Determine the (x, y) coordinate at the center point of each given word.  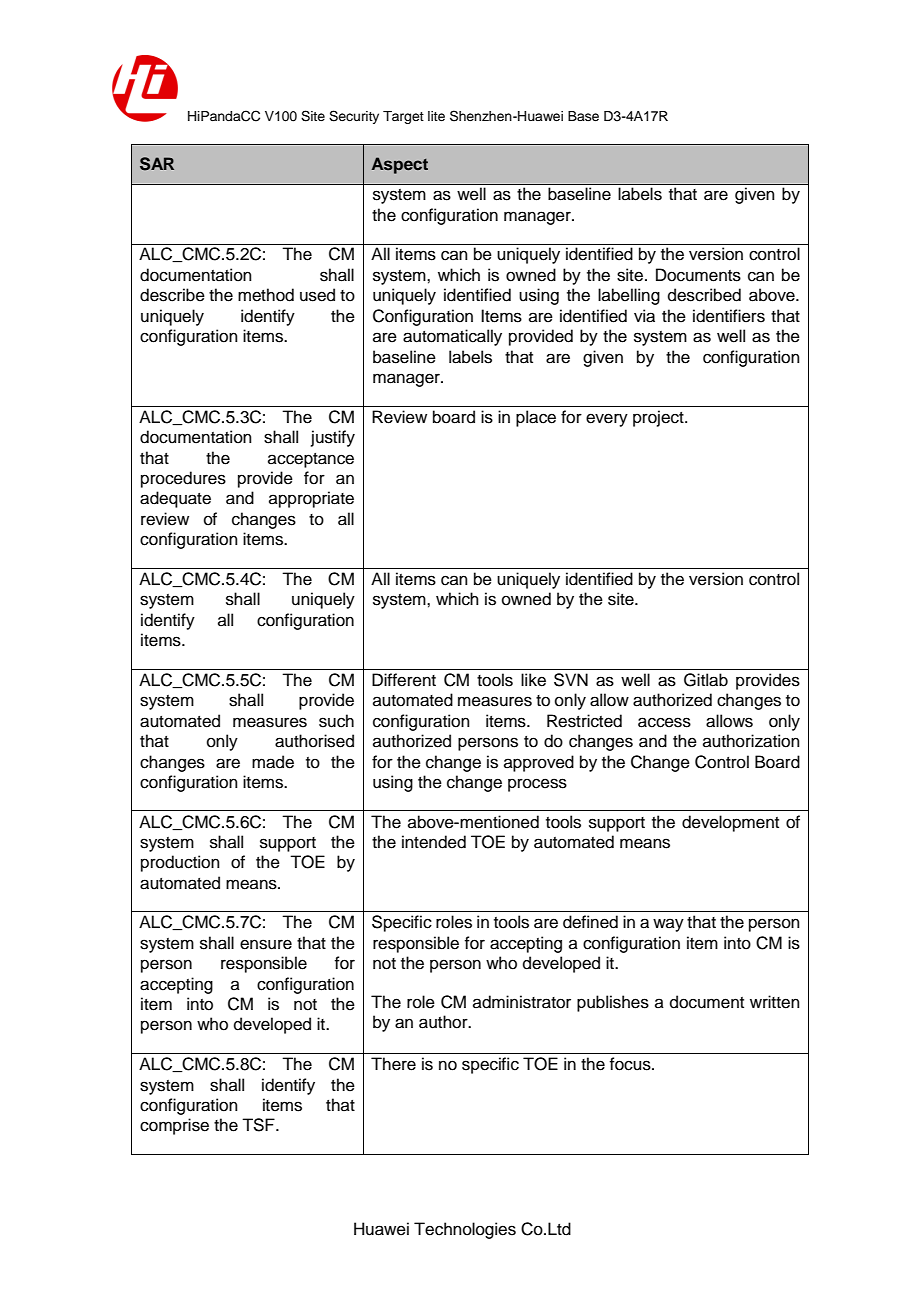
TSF (259, 1125)
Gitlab (706, 680)
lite (436, 116)
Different (404, 680)
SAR (157, 164)
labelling (629, 296)
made (273, 762)
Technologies (465, 1230)
